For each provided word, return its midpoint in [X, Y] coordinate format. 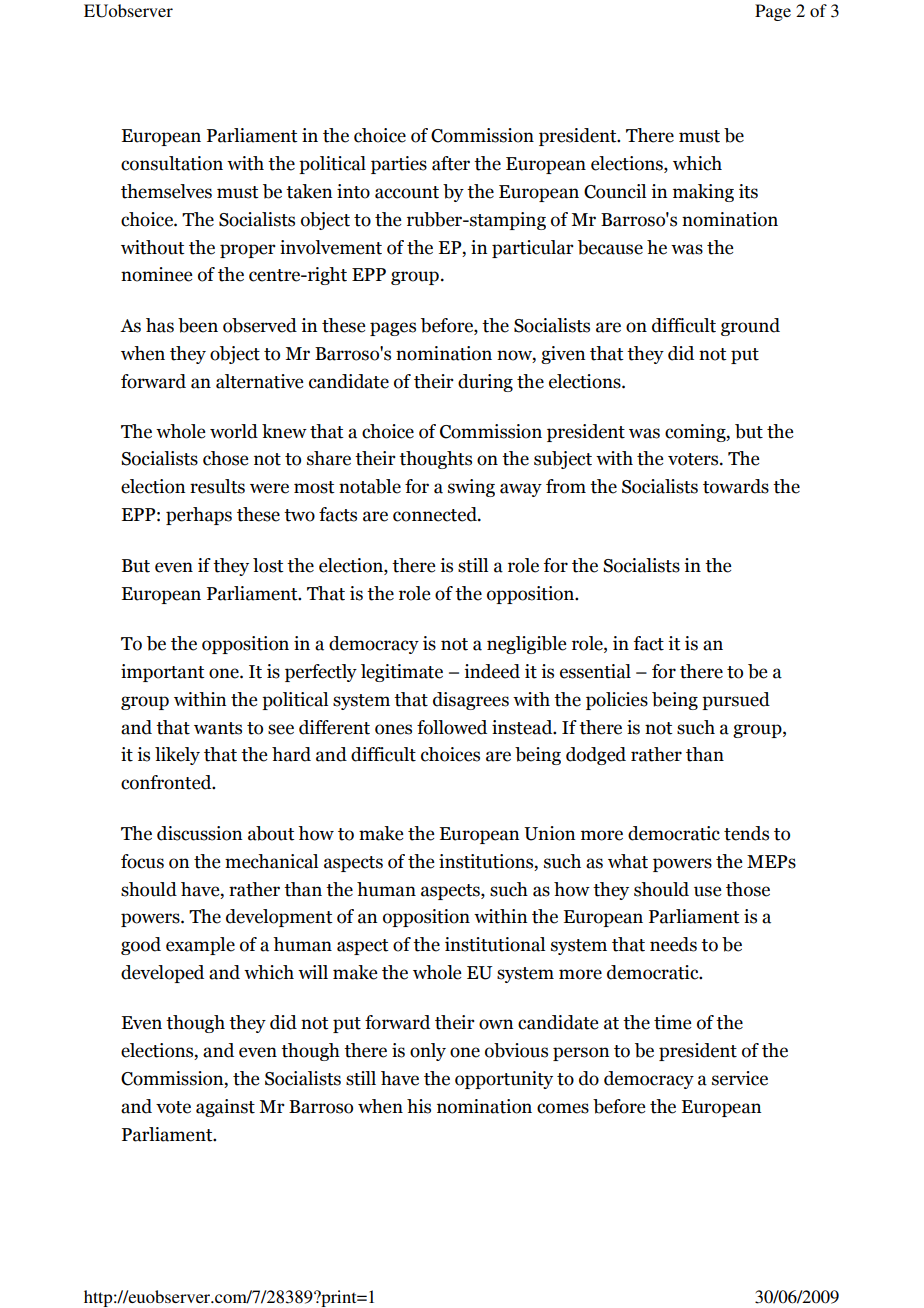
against [225, 1108]
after [451, 163]
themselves [166, 191]
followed [452, 727]
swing [471, 488]
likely [177, 756]
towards [736, 486]
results [217, 486]
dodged [596, 756]
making [703, 193]
